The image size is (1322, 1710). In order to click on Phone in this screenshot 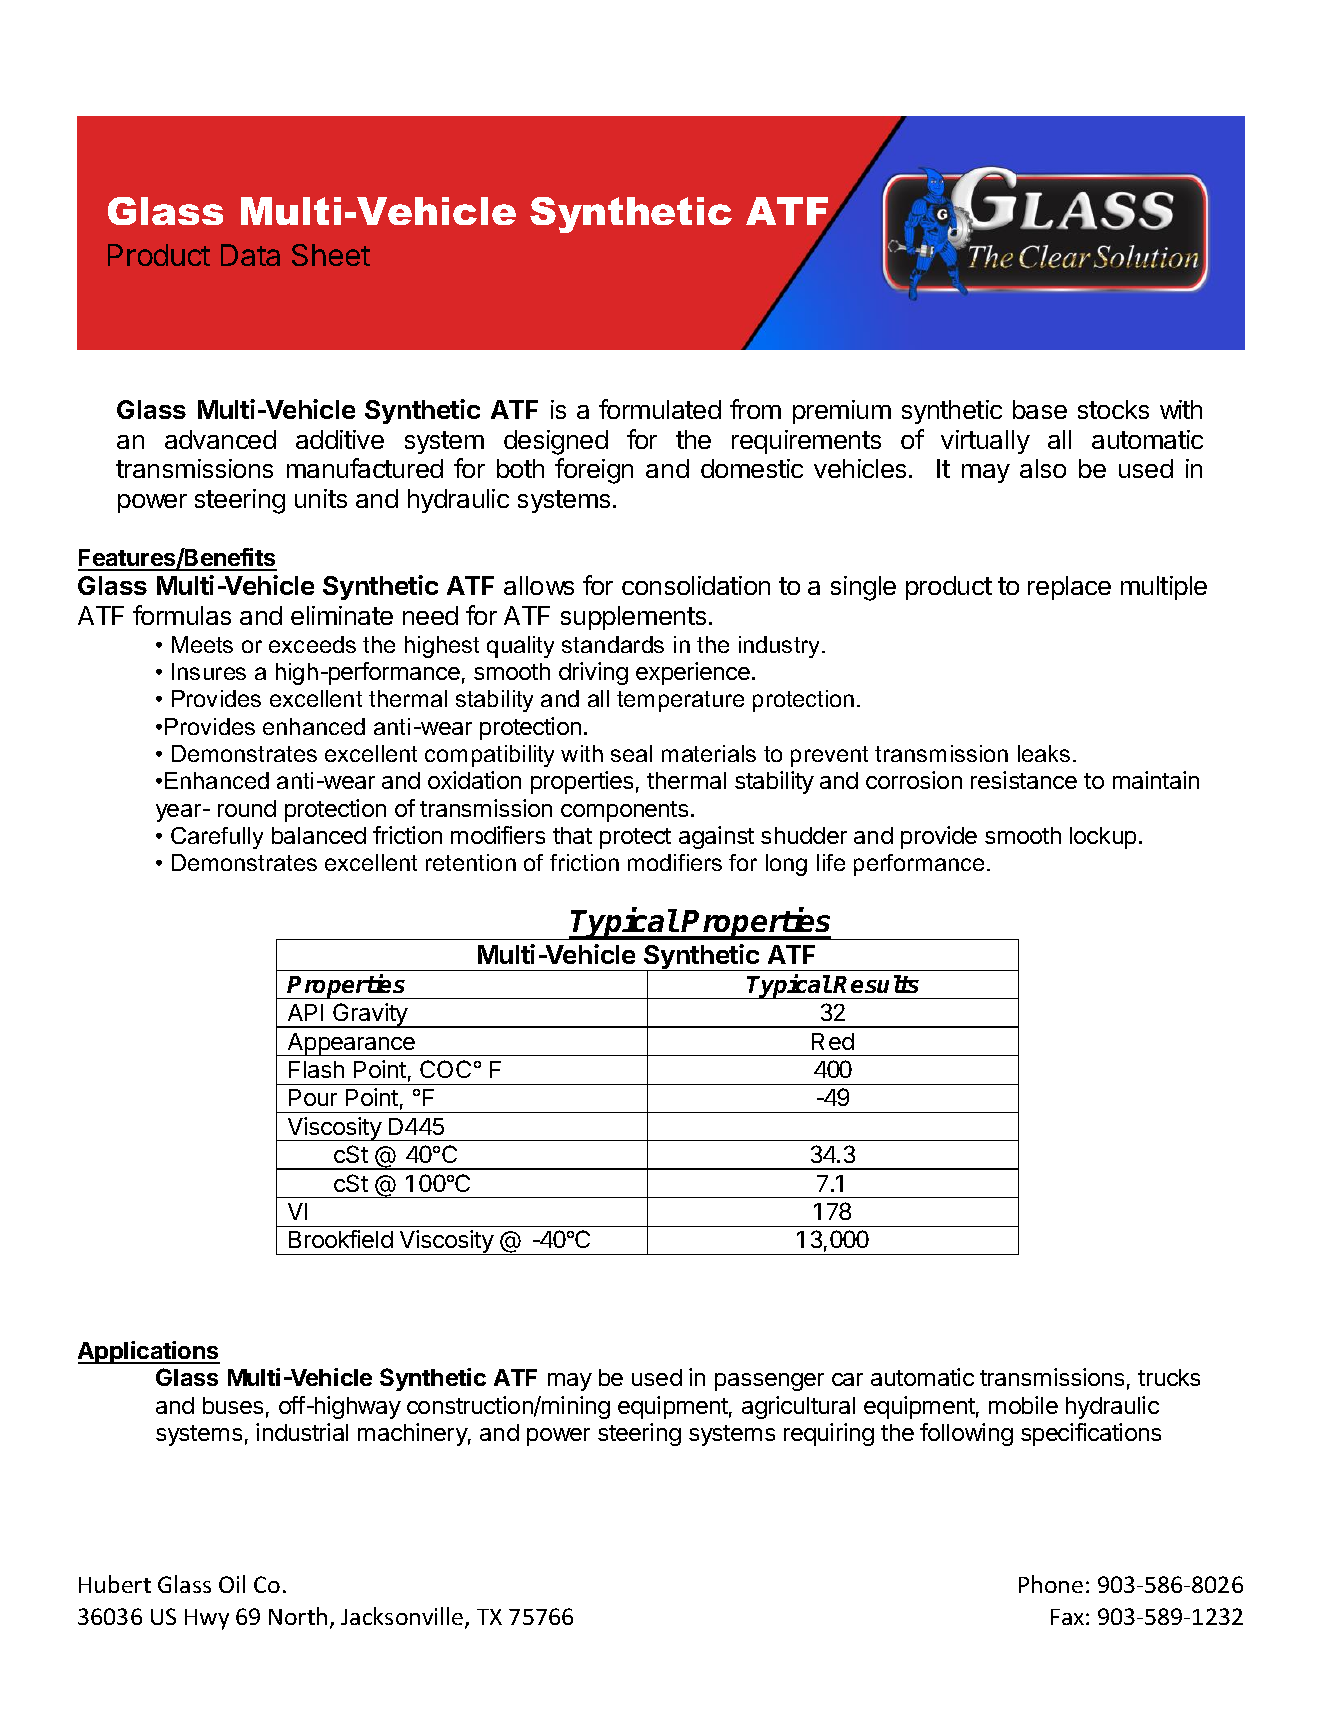, I will do `click(1051, 1584)`.
